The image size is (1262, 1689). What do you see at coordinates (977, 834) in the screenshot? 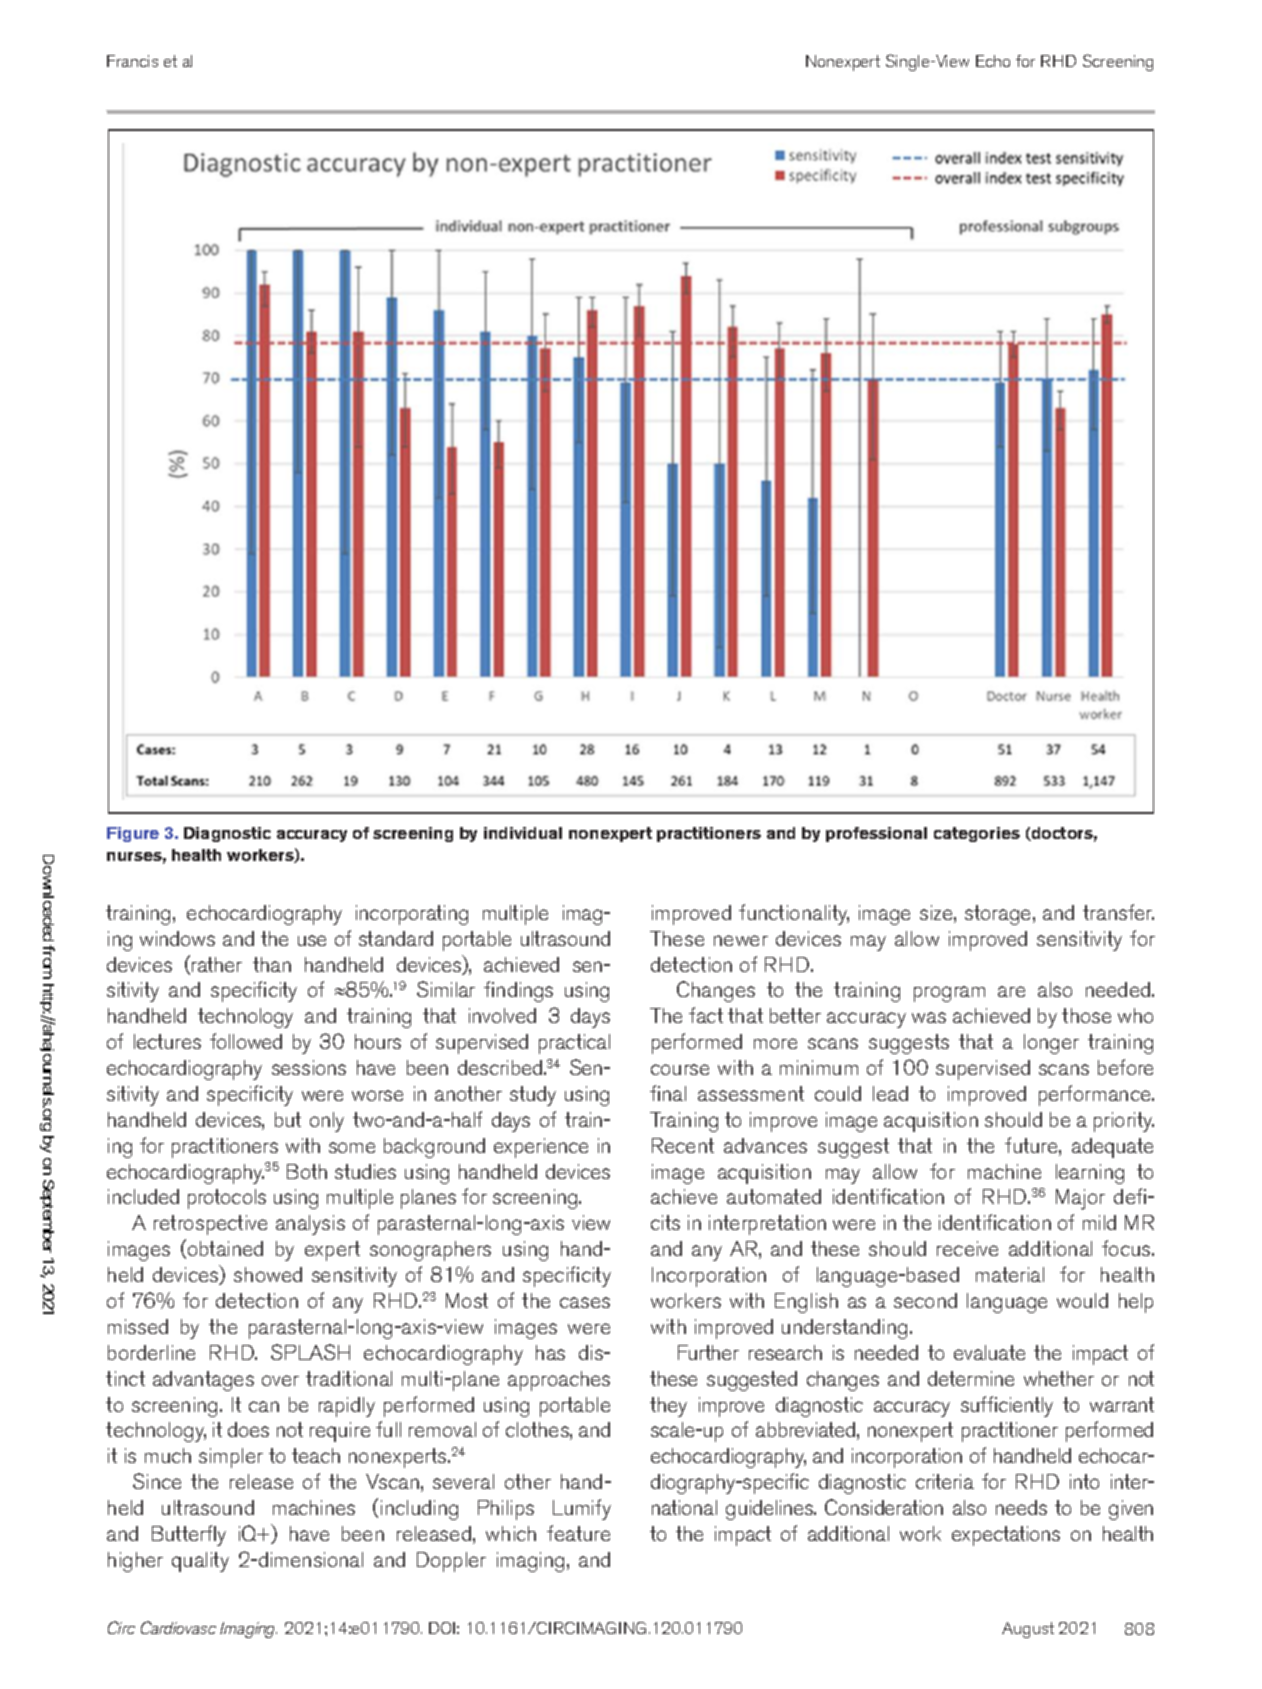
I see `categories` at bounding box center [977, 834].
